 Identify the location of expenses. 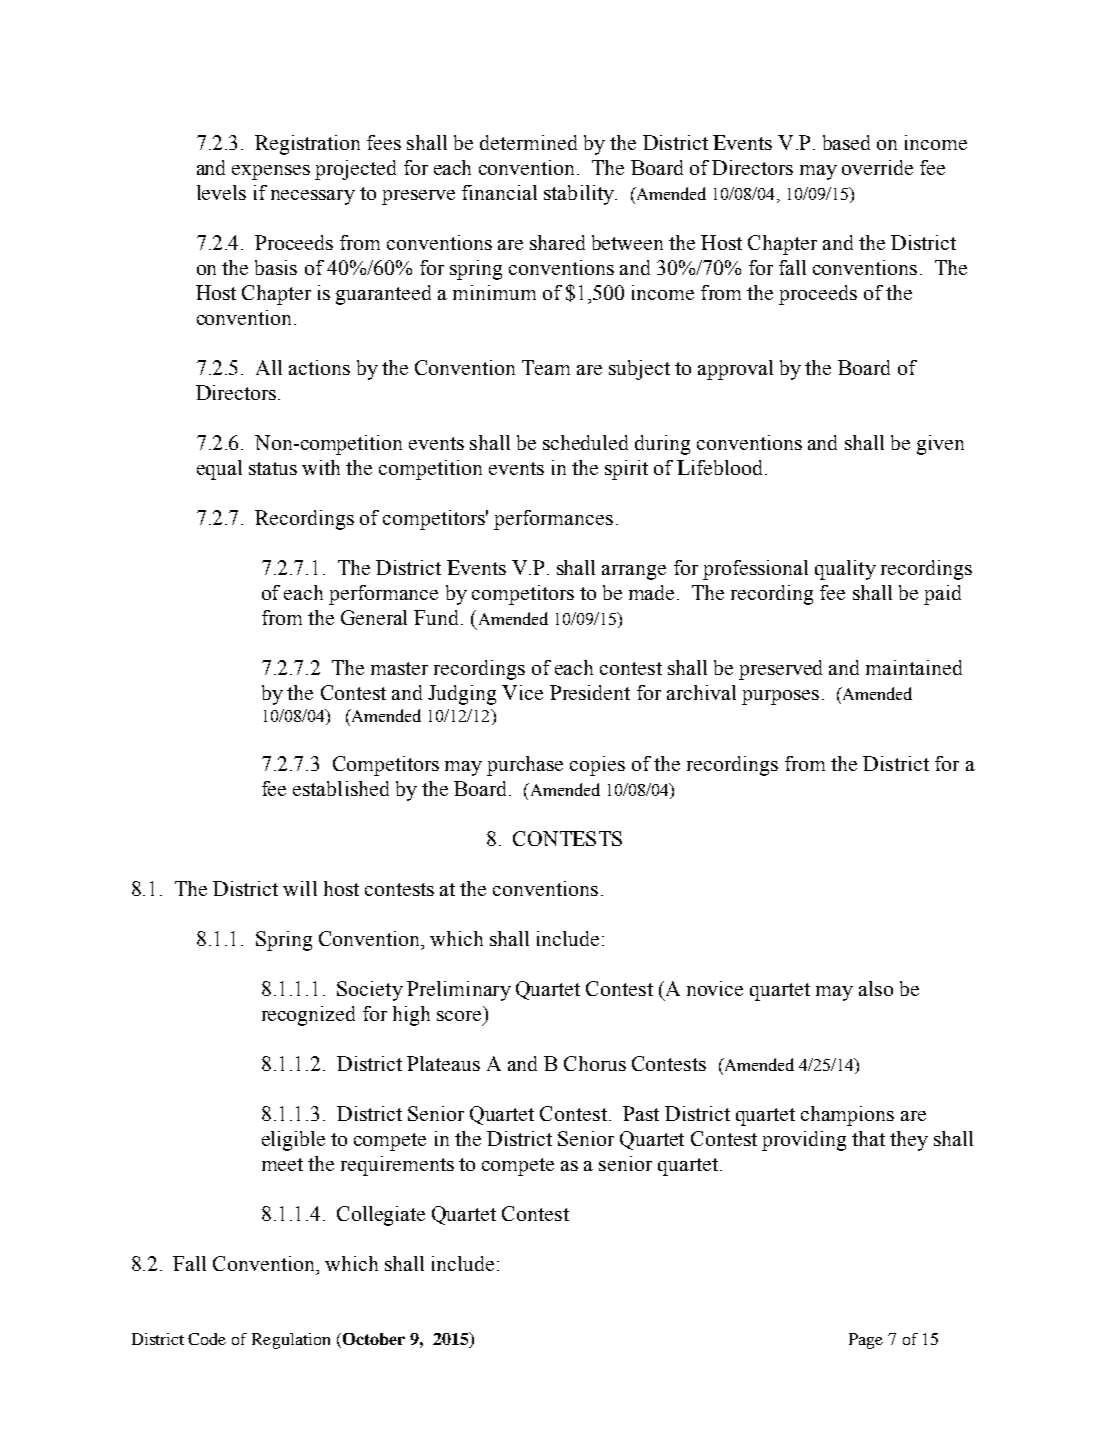
(271, 172).
